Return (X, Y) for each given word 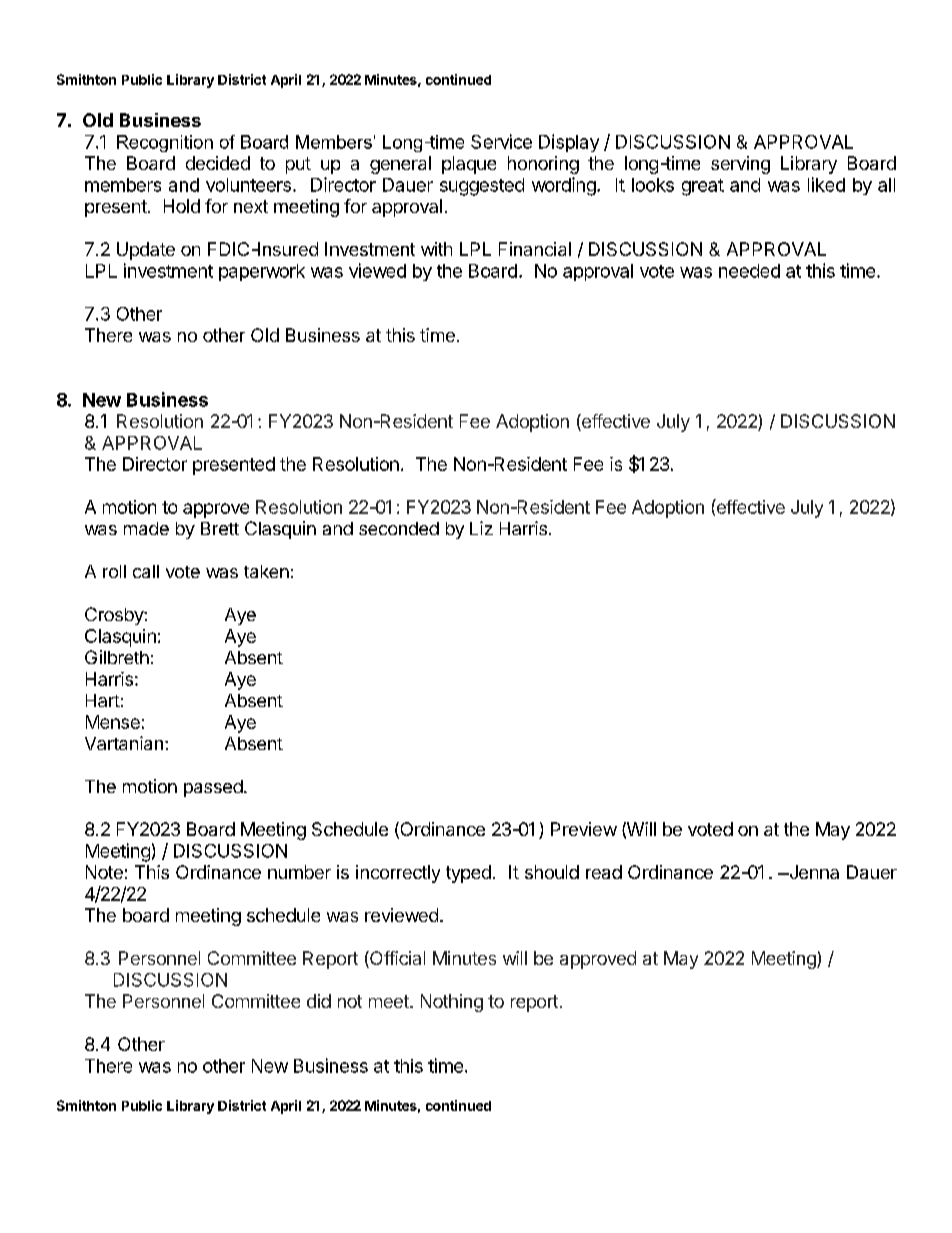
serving (740, 165)
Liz (481, 528)
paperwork (262, 272)
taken (266, 571)
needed (749, 271)
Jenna (813, 872)
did (319, 1001)
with (436, 249)
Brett (220, 528)
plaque (469, 165)
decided (218, 163)
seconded (399, 528)
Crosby (115, 616)
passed (213, 788)
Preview (584, 829)
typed (468, 874)
